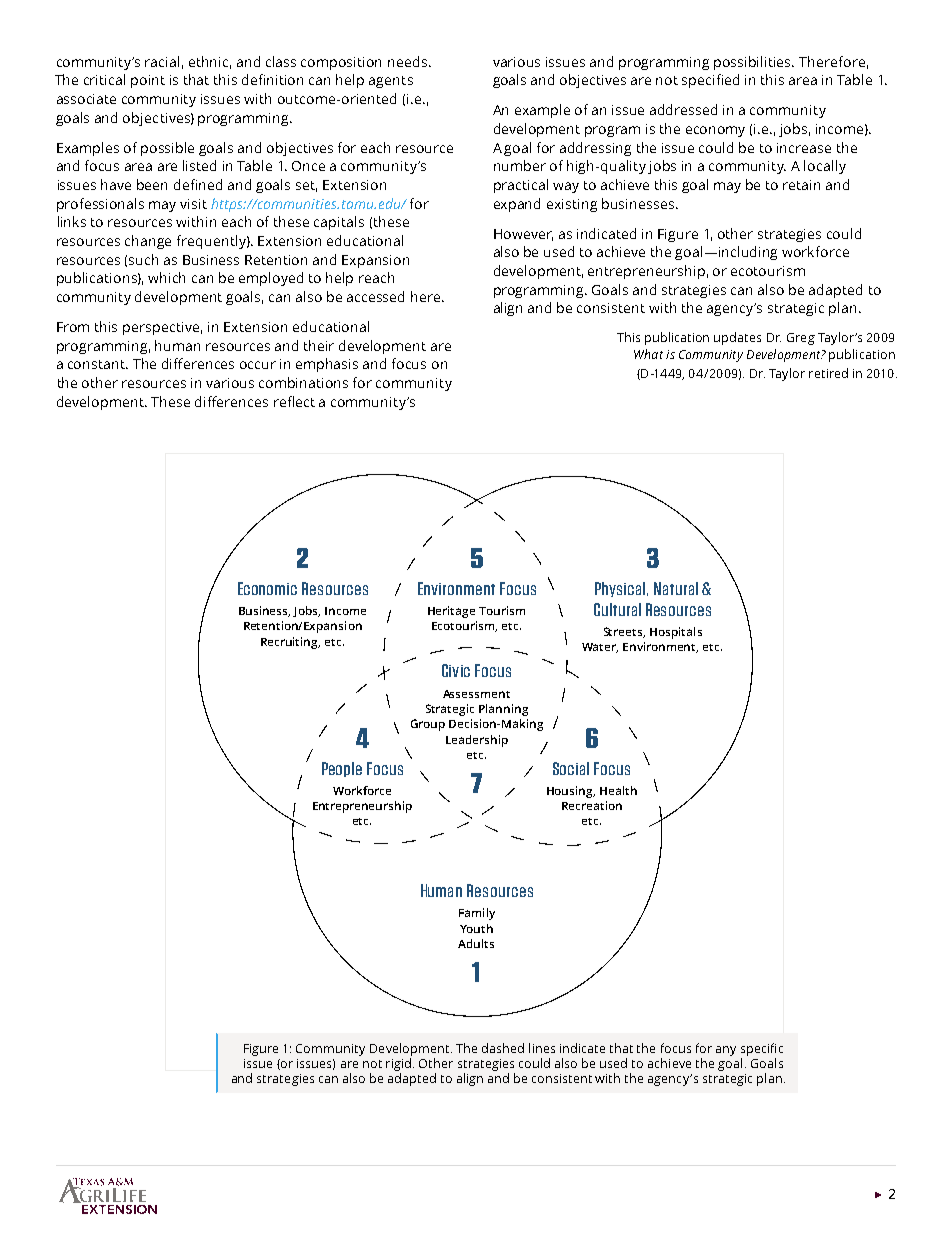 This screenshot has height=1233, width=952. Describe the element at coordinates (737, 338) in the screenshot. I see `updates` at that location.
